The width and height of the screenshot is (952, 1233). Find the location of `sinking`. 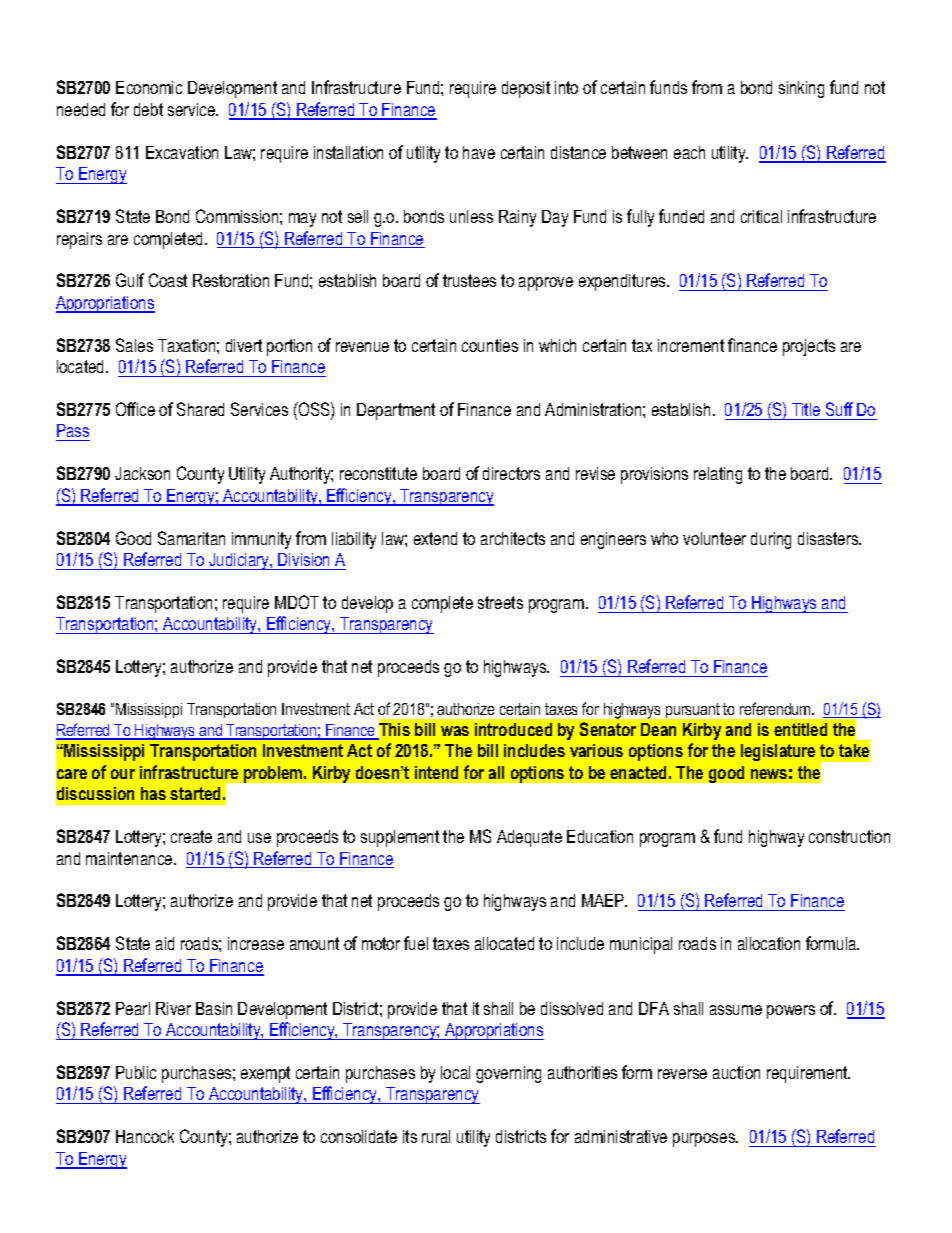

sinking is located at coordinates (801, 89).
